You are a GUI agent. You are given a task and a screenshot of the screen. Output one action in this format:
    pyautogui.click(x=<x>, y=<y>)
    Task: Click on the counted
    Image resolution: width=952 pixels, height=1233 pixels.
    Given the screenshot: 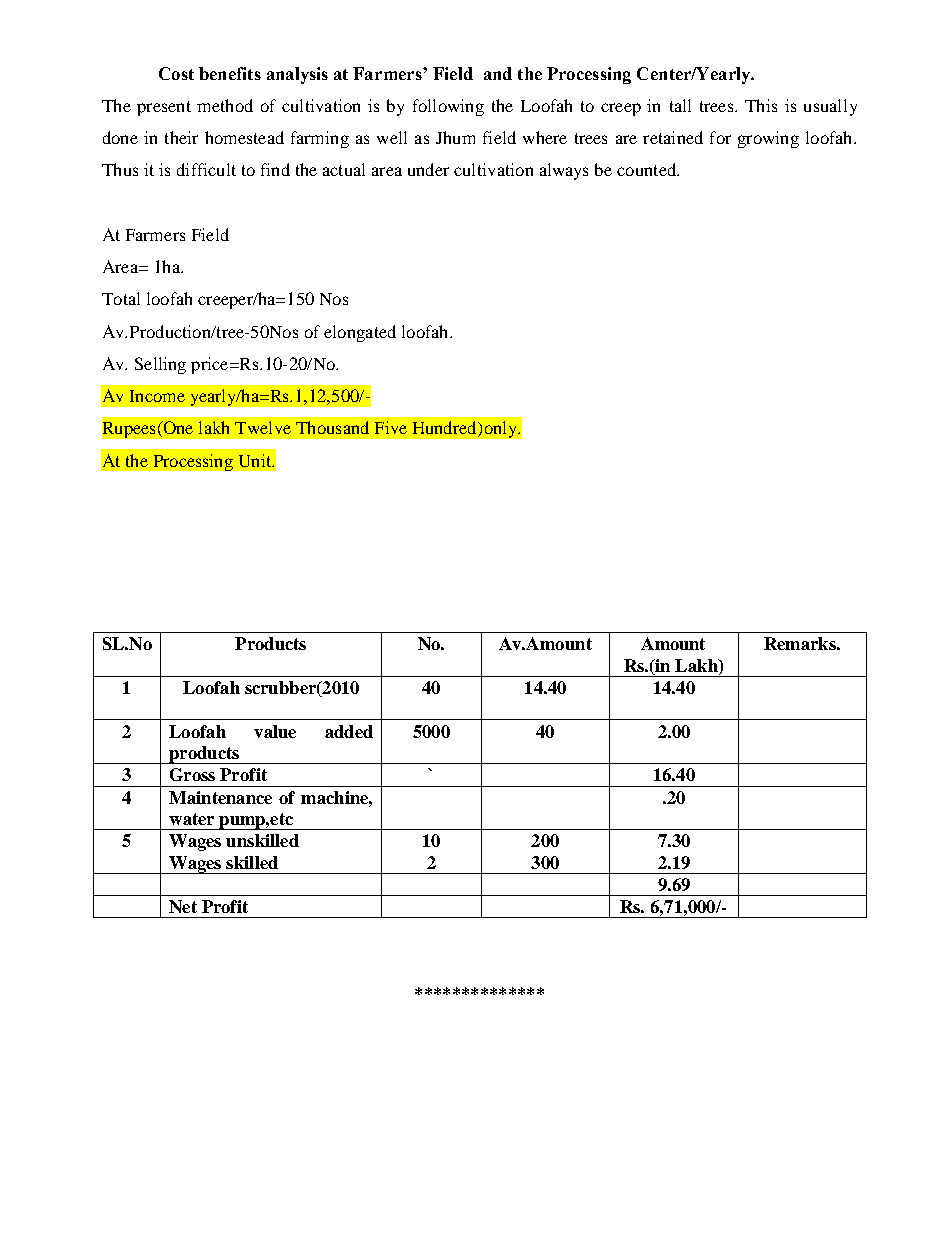 What is the action you would take?
    pyautogui.click(x=648, y=169)
